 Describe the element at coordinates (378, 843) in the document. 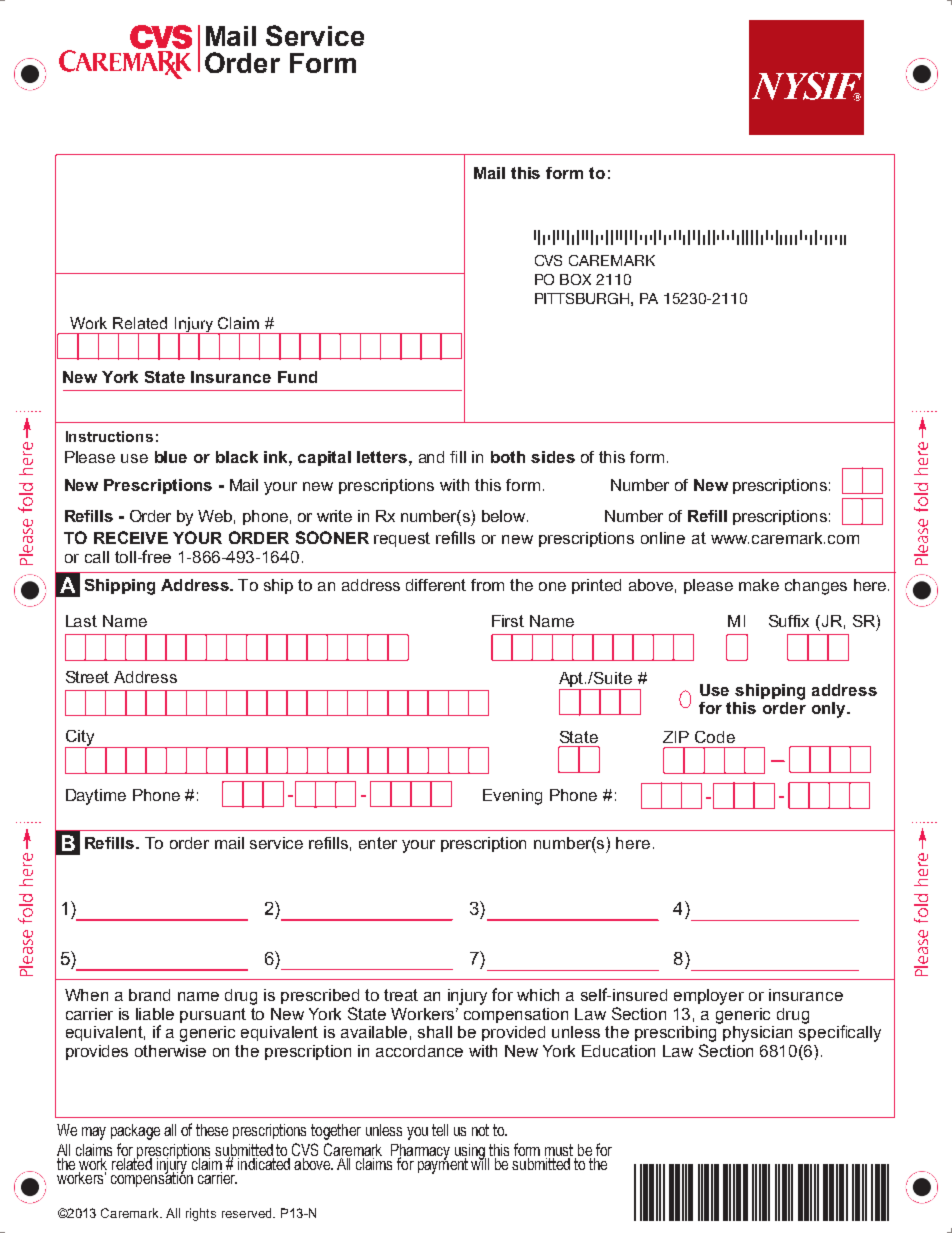

I see `enter` at that location.
